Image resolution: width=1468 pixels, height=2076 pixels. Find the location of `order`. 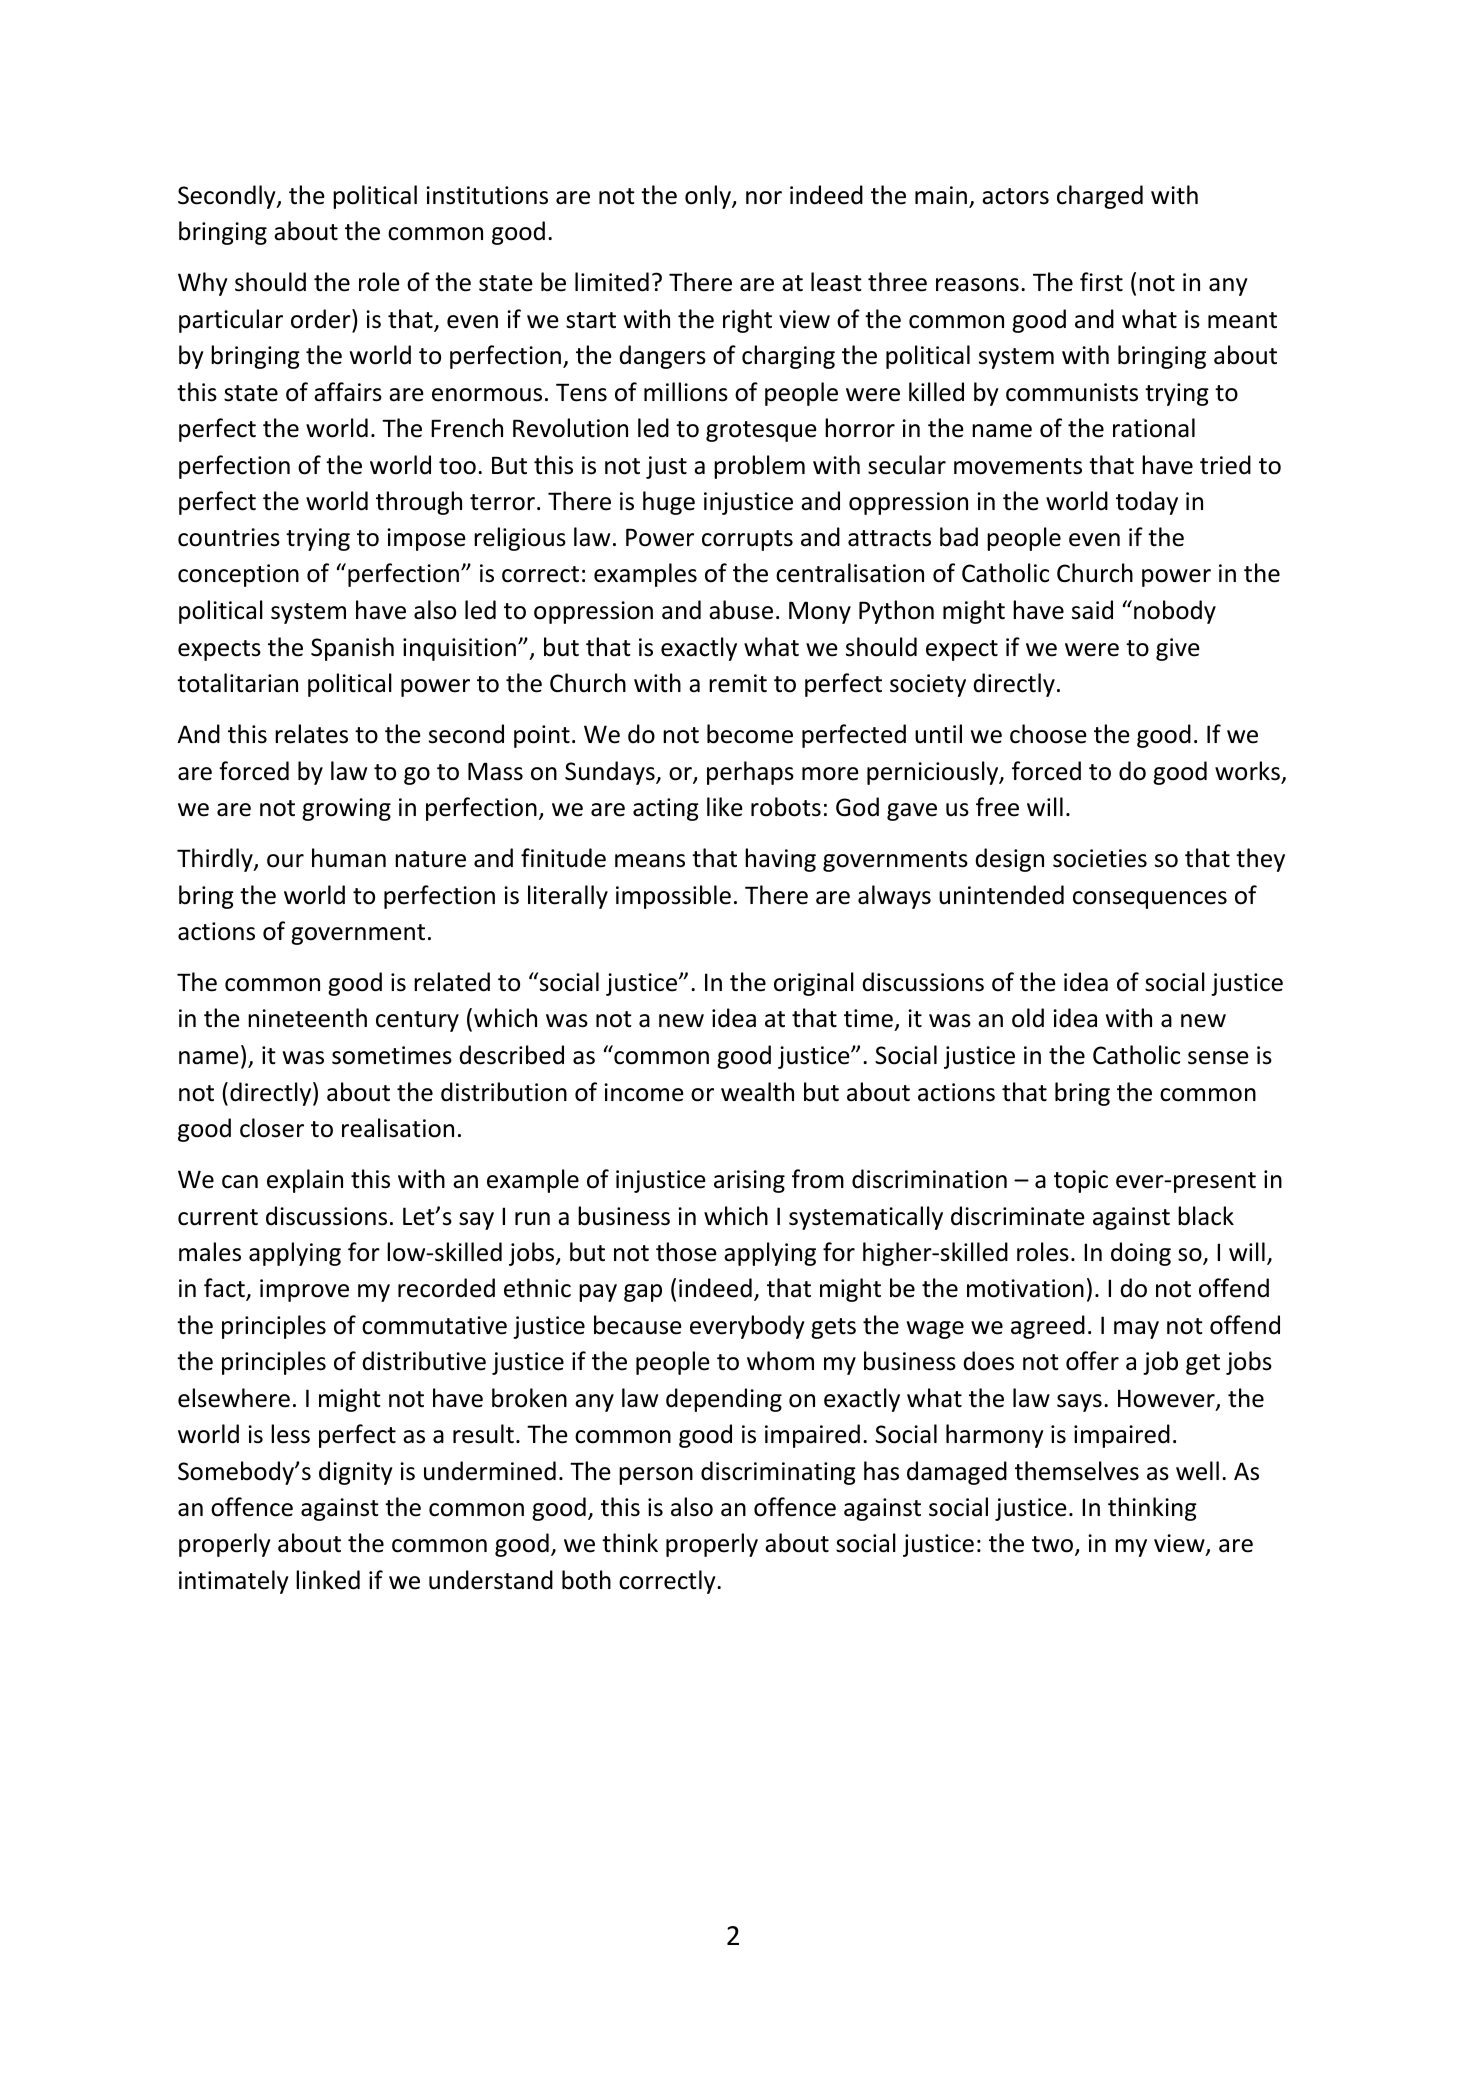

order is located at coordinates (322, 319).
